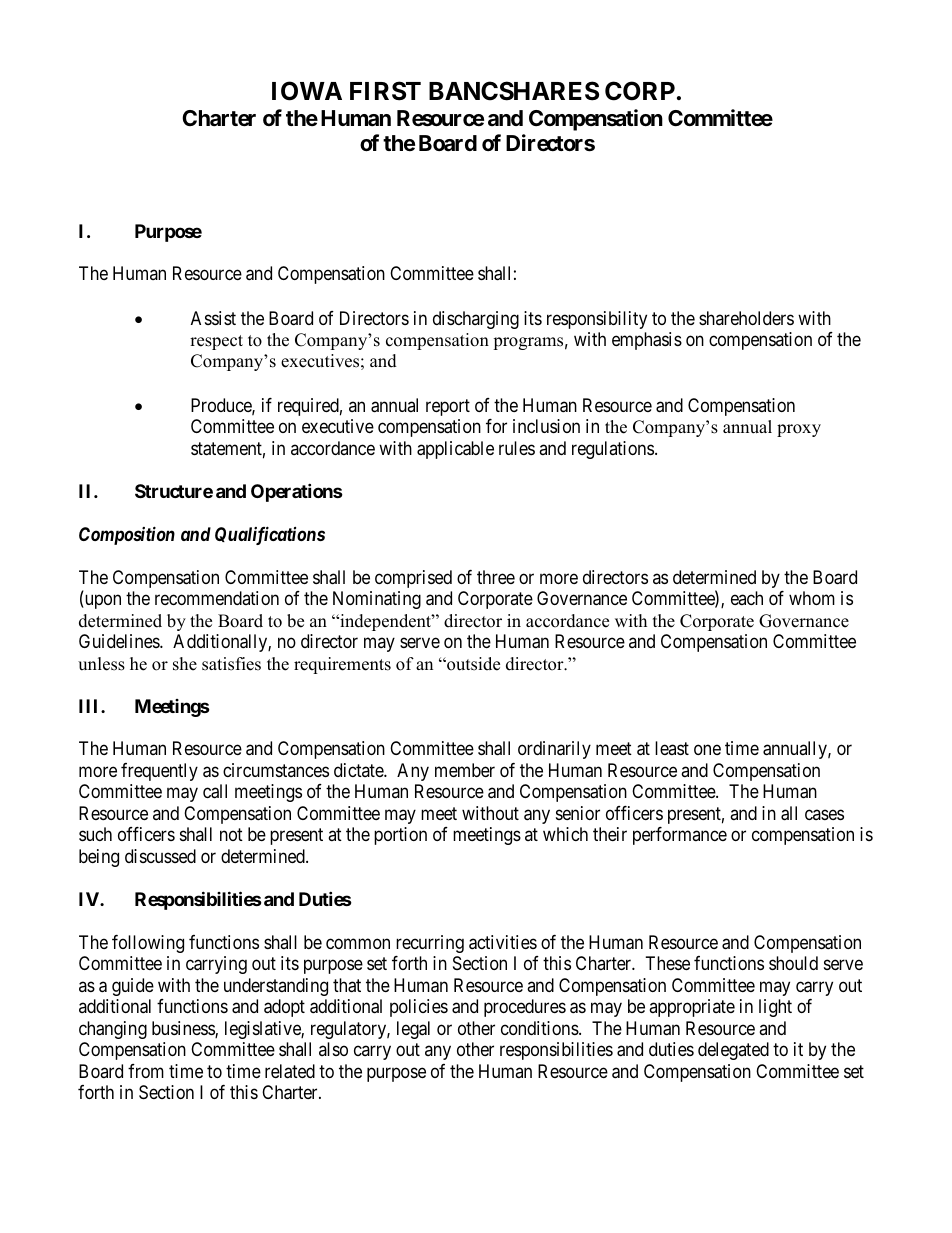 This image has height=1233, width=952. I want to click on she, so click(185, 664).
